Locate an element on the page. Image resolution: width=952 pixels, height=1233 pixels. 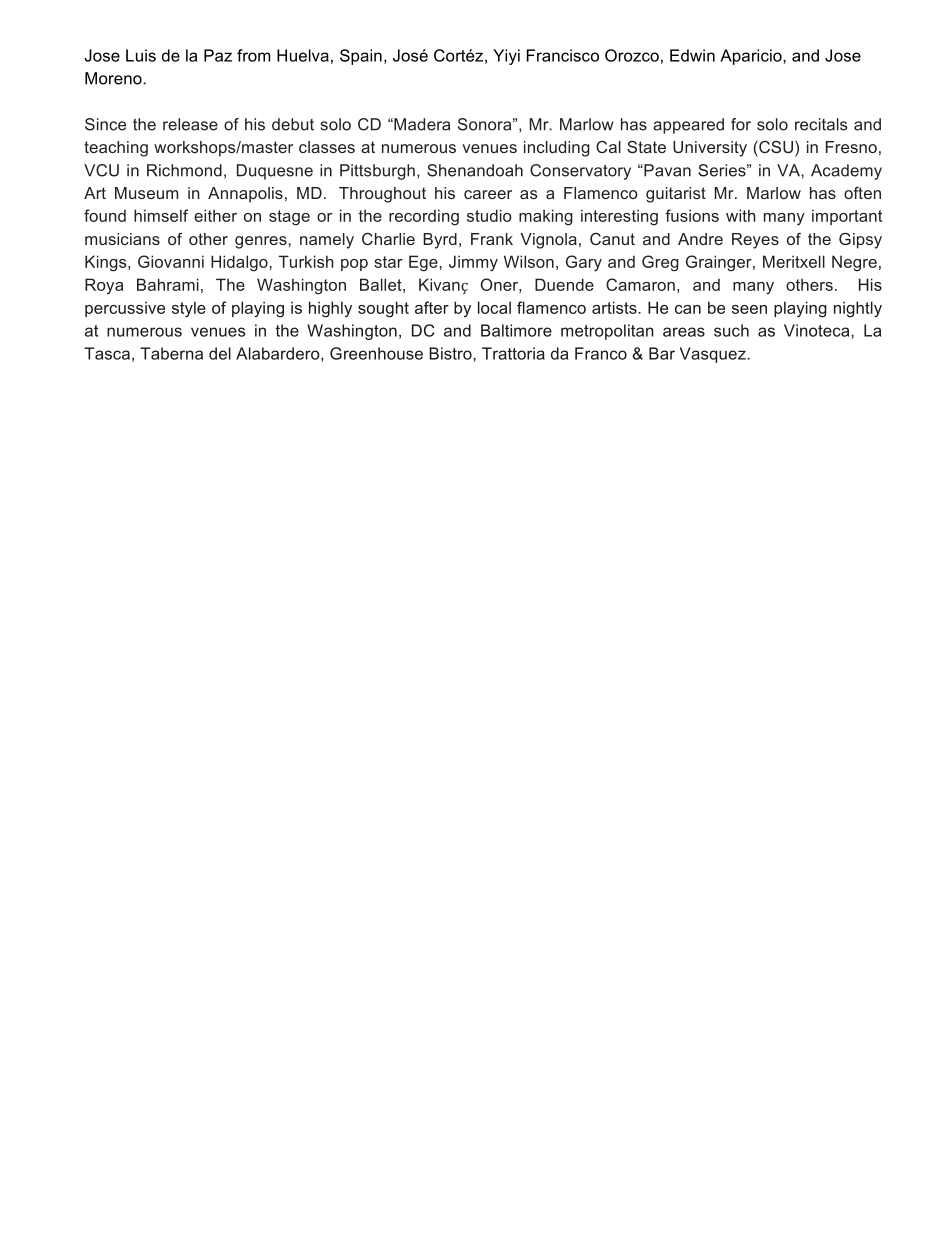
Francisco is located at coordinates (563, 55).
